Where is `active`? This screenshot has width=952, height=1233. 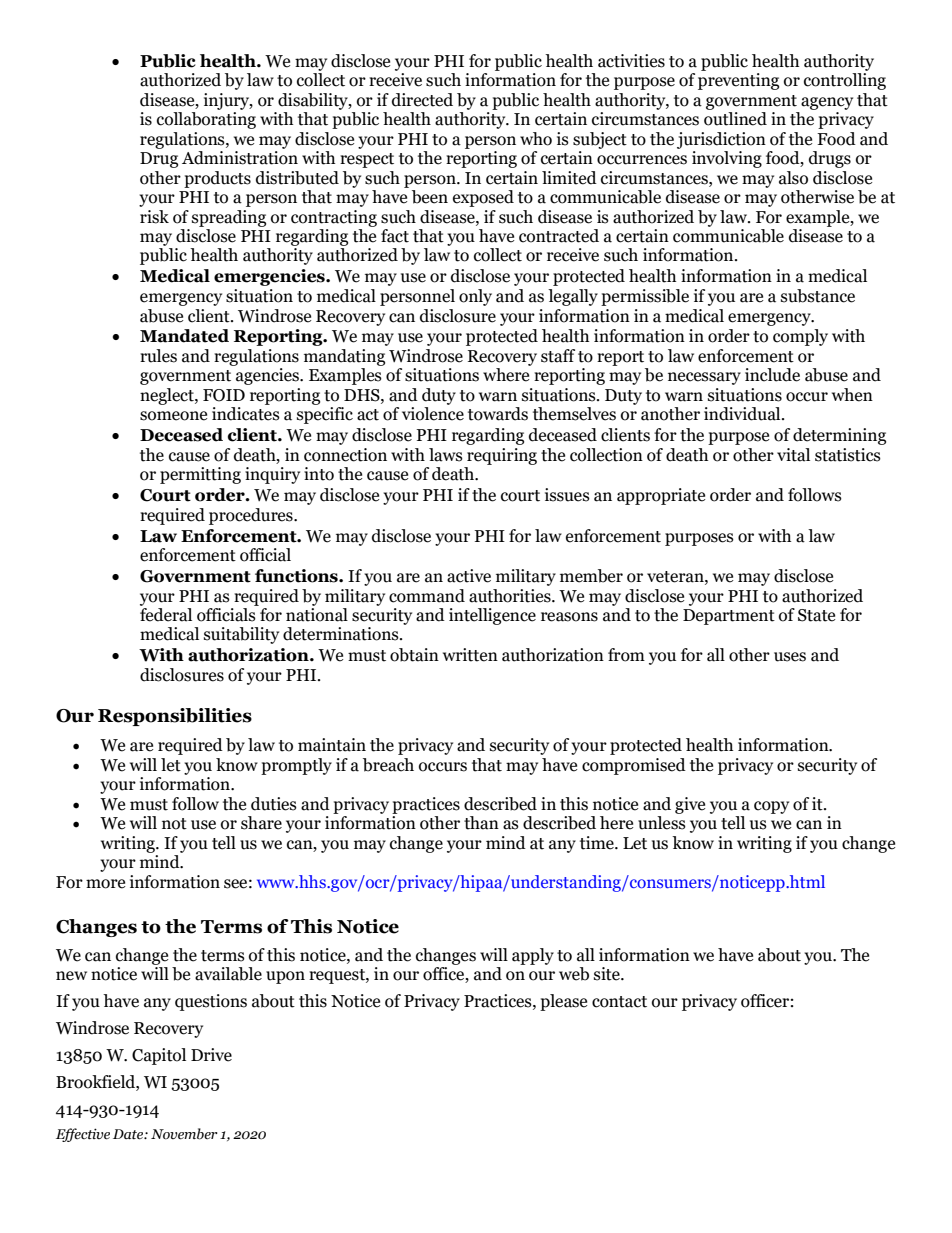 active is located at coordinates (469, 576).
